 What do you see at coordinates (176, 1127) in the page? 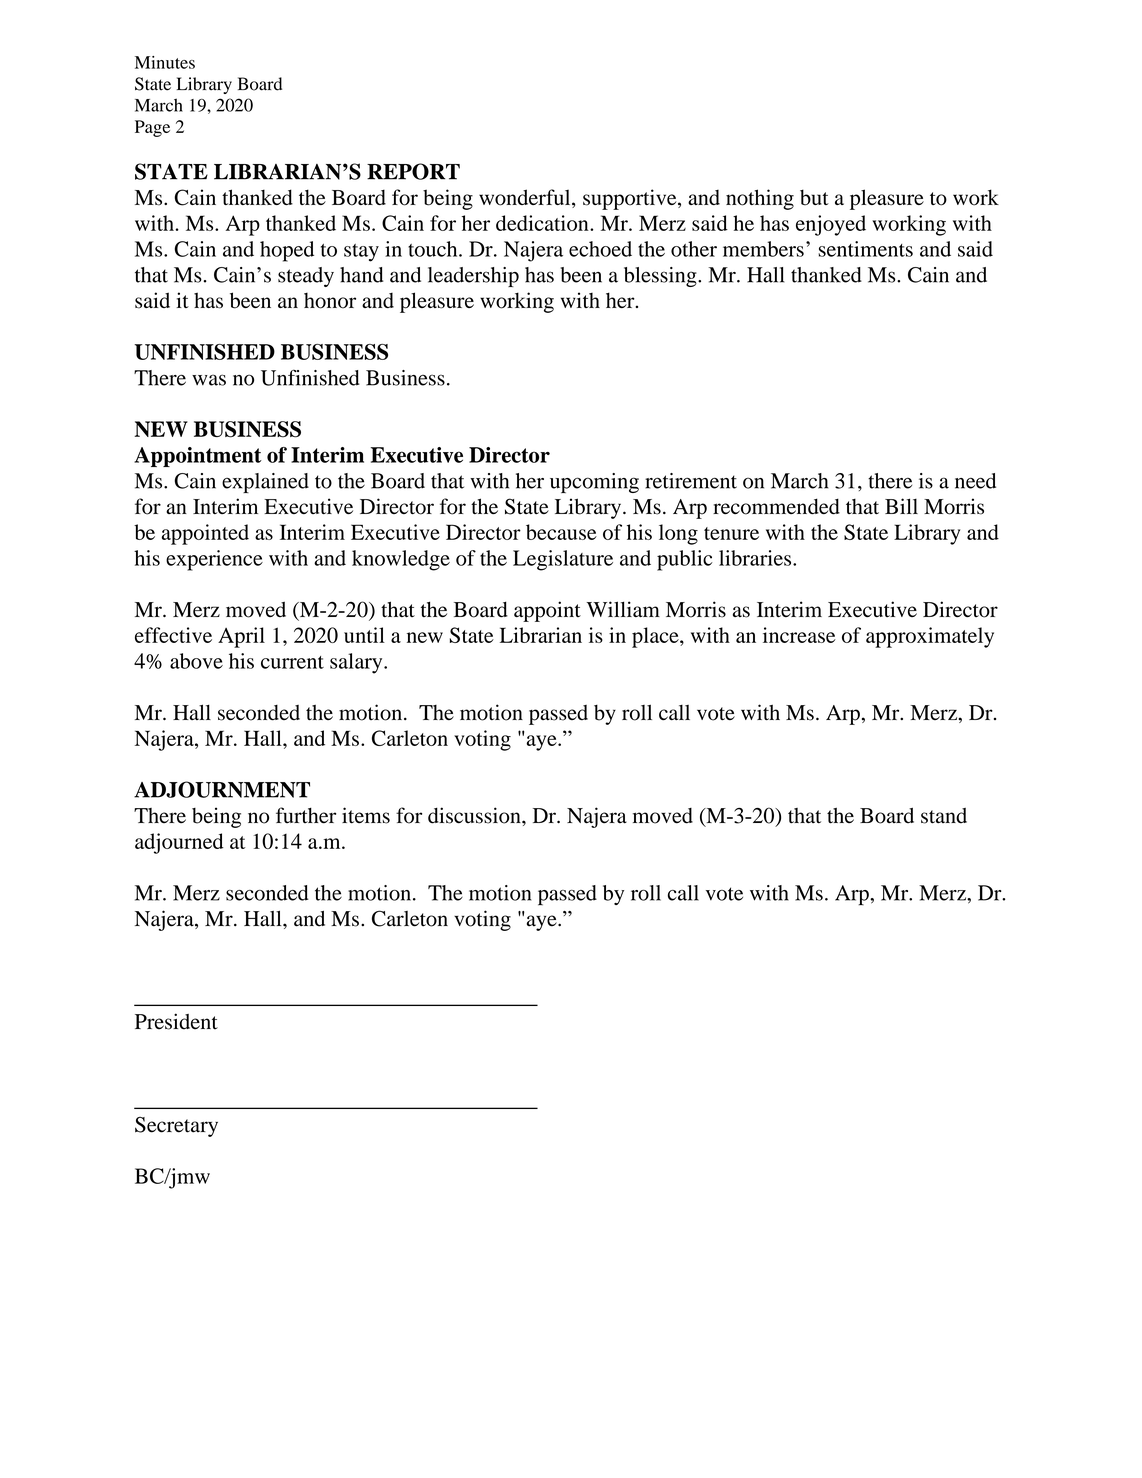
I see `Secretary` at bounding box center [176, 1127].
